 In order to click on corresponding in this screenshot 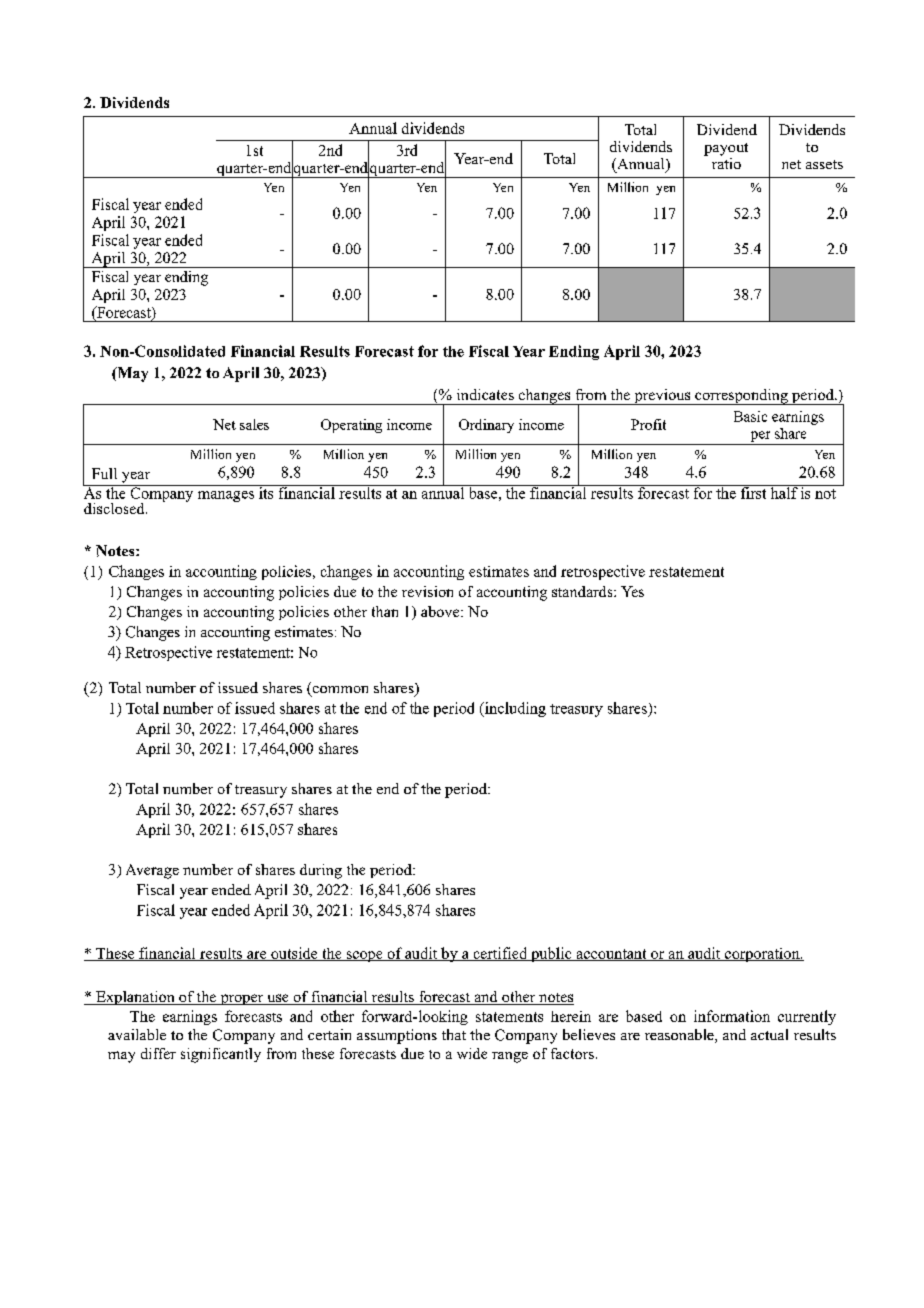, I will do `click(741, 397)`.
